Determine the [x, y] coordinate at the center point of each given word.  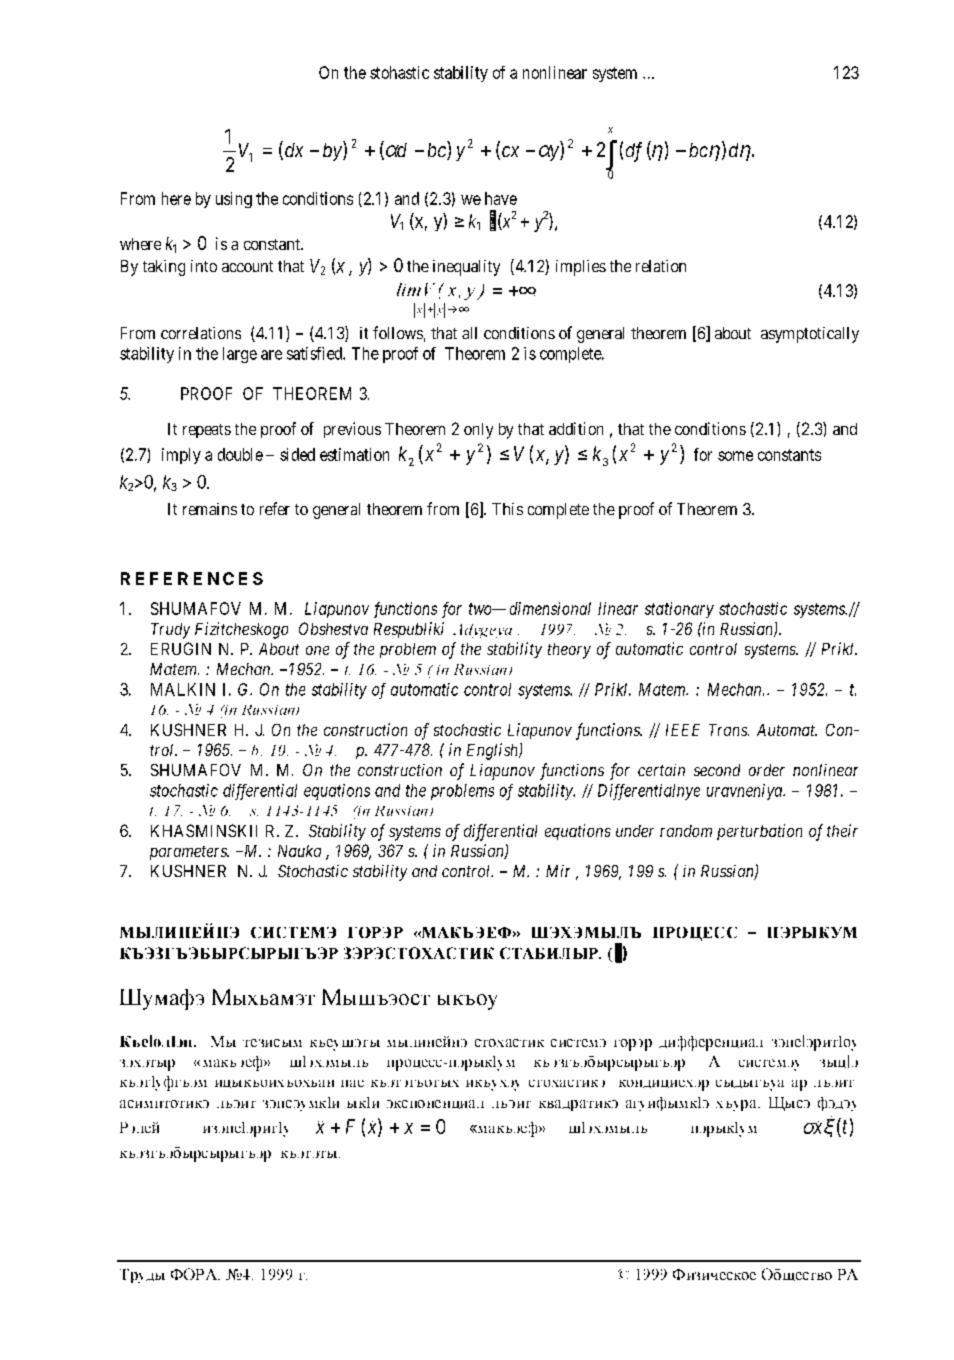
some [735, 456]
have [501, 198]
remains [210, 509]
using [234, 200]
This [507, 509]
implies [581, 268]
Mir [558, 871]
